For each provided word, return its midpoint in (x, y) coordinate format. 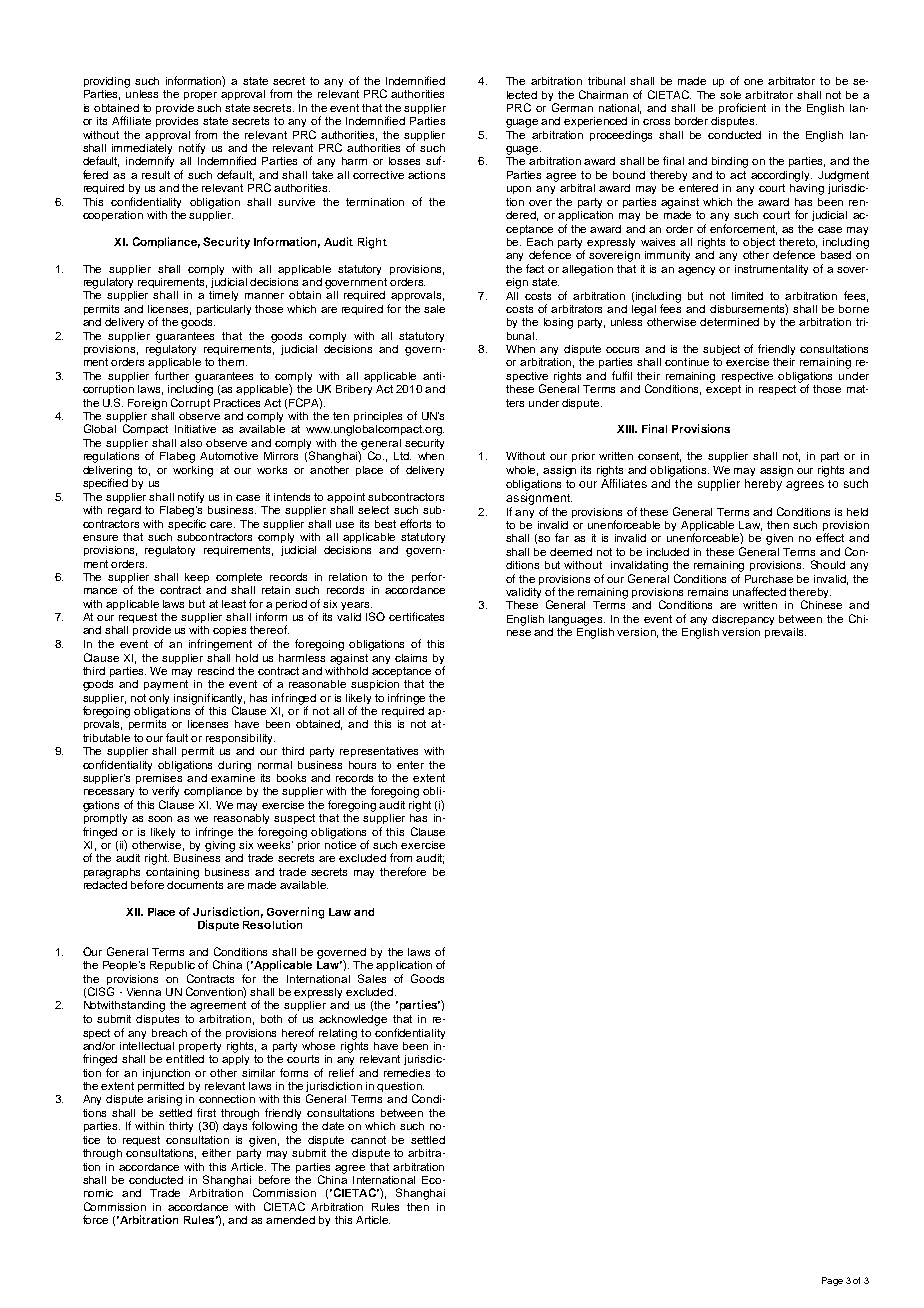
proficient (742, 108)
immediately (142, 150)
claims (411, 658)
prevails (785, 633)
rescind (216, 671)
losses (404, 161)
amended (290, 1220)
